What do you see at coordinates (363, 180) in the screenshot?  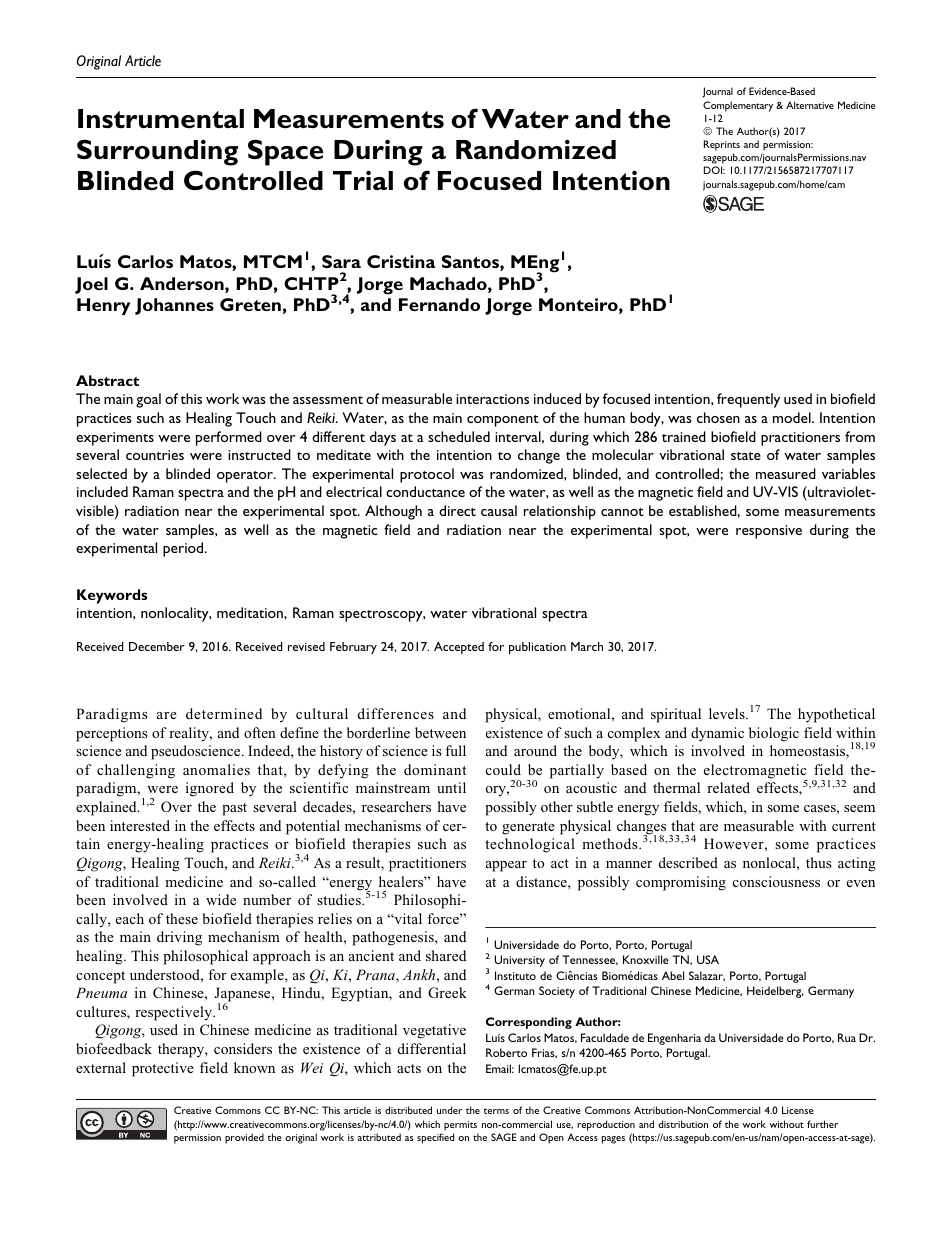 I see `Trial` at bounding box center [363, 180].
